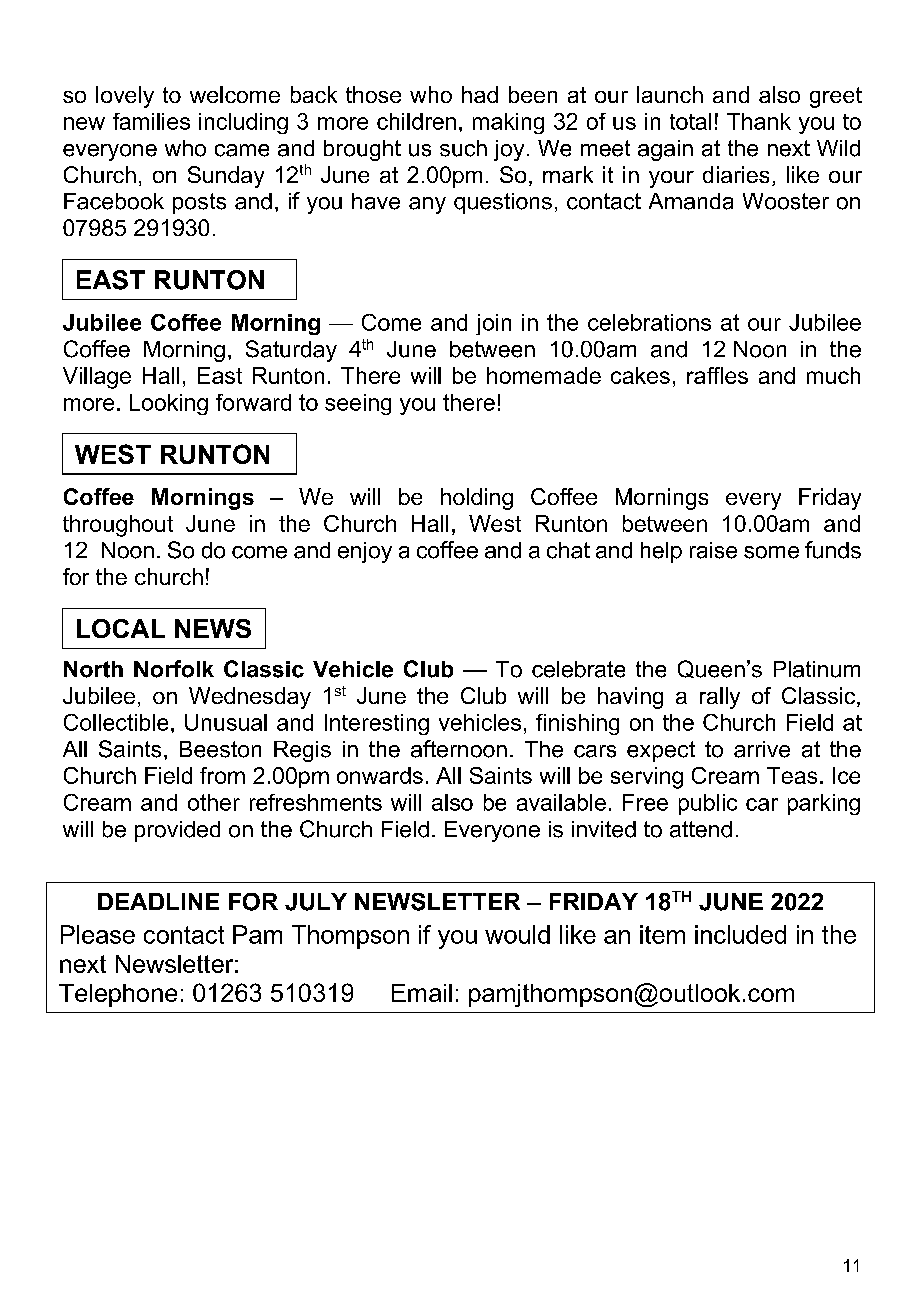 This screenshot has width=924, height=1313. I want to click on Email, so click(422, 993).
